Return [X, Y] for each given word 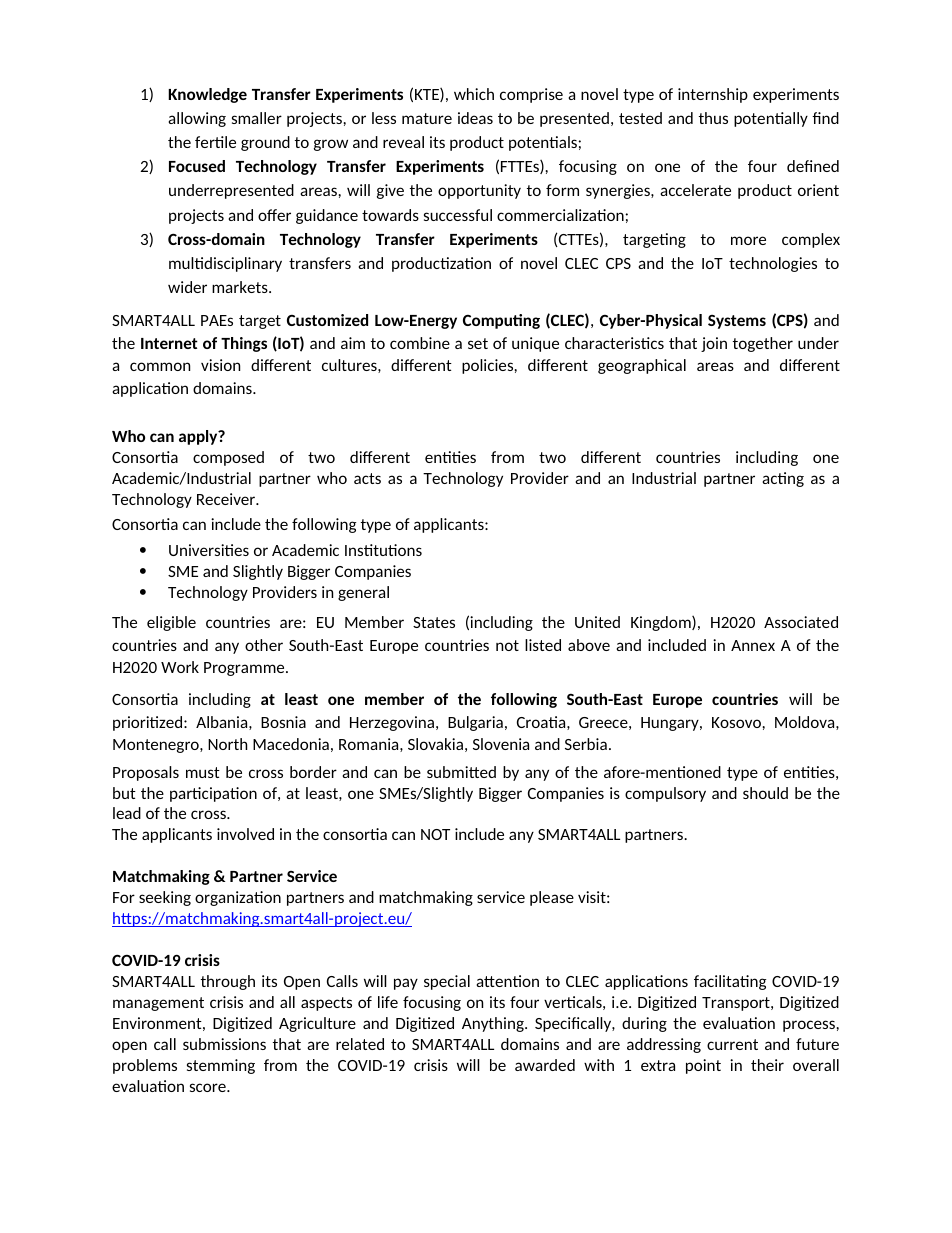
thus [713, 118]
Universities [209, 550]
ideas [475, 118]
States [434, 622]
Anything [494, 1024]
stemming [221, 1066]
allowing [197, 119]
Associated [801, 622]
